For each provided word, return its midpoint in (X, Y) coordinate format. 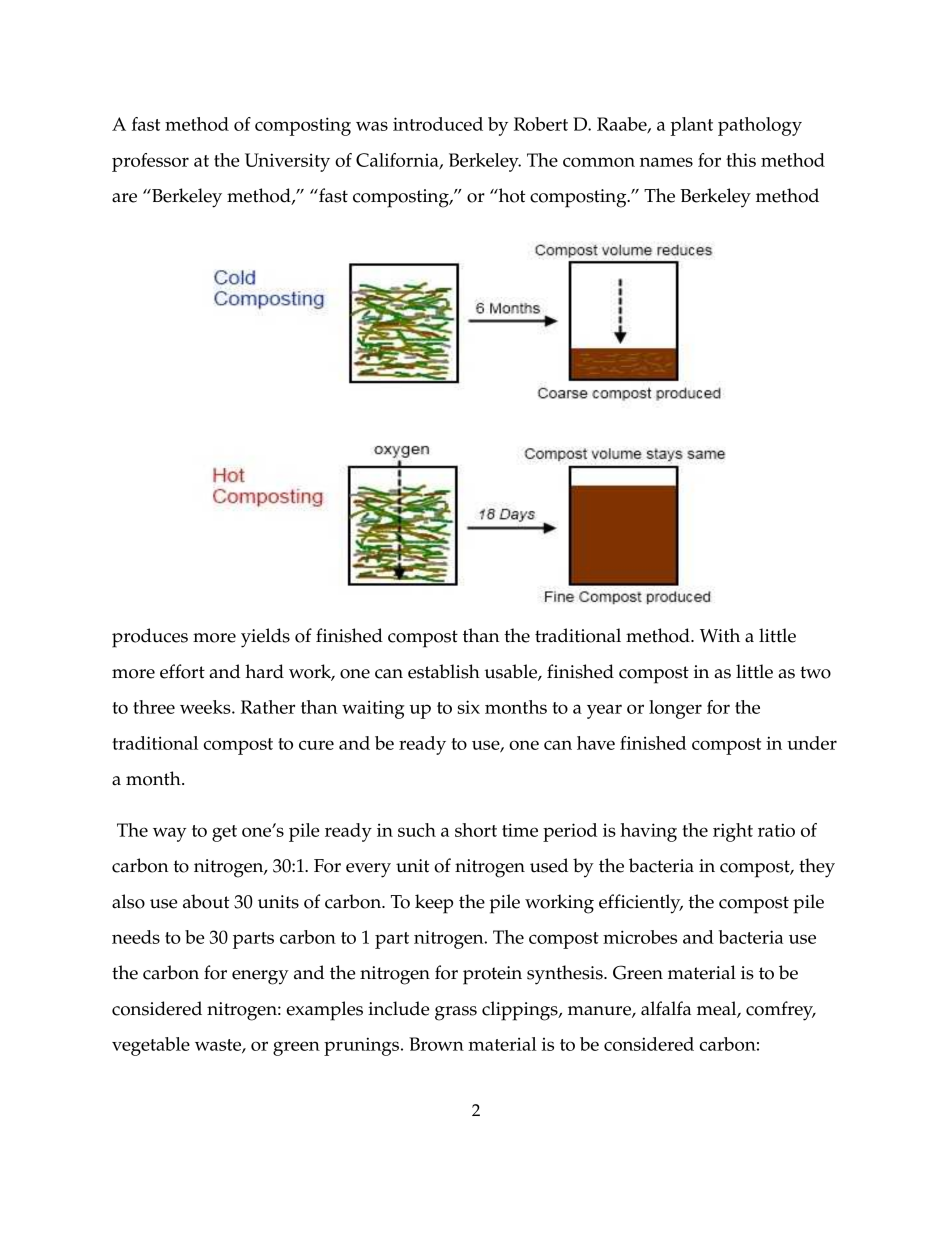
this (741, 160)
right (733, 832)
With (720, 635)
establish (444, 671)
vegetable (151, 1046)
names (666, 162)
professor (150, 162)
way (170, 834)
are (124, 198)
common (599, 162)
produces (150, 638)
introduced (438, 124)
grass (456, 1013)
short (476, 830)
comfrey (781, 1011)
